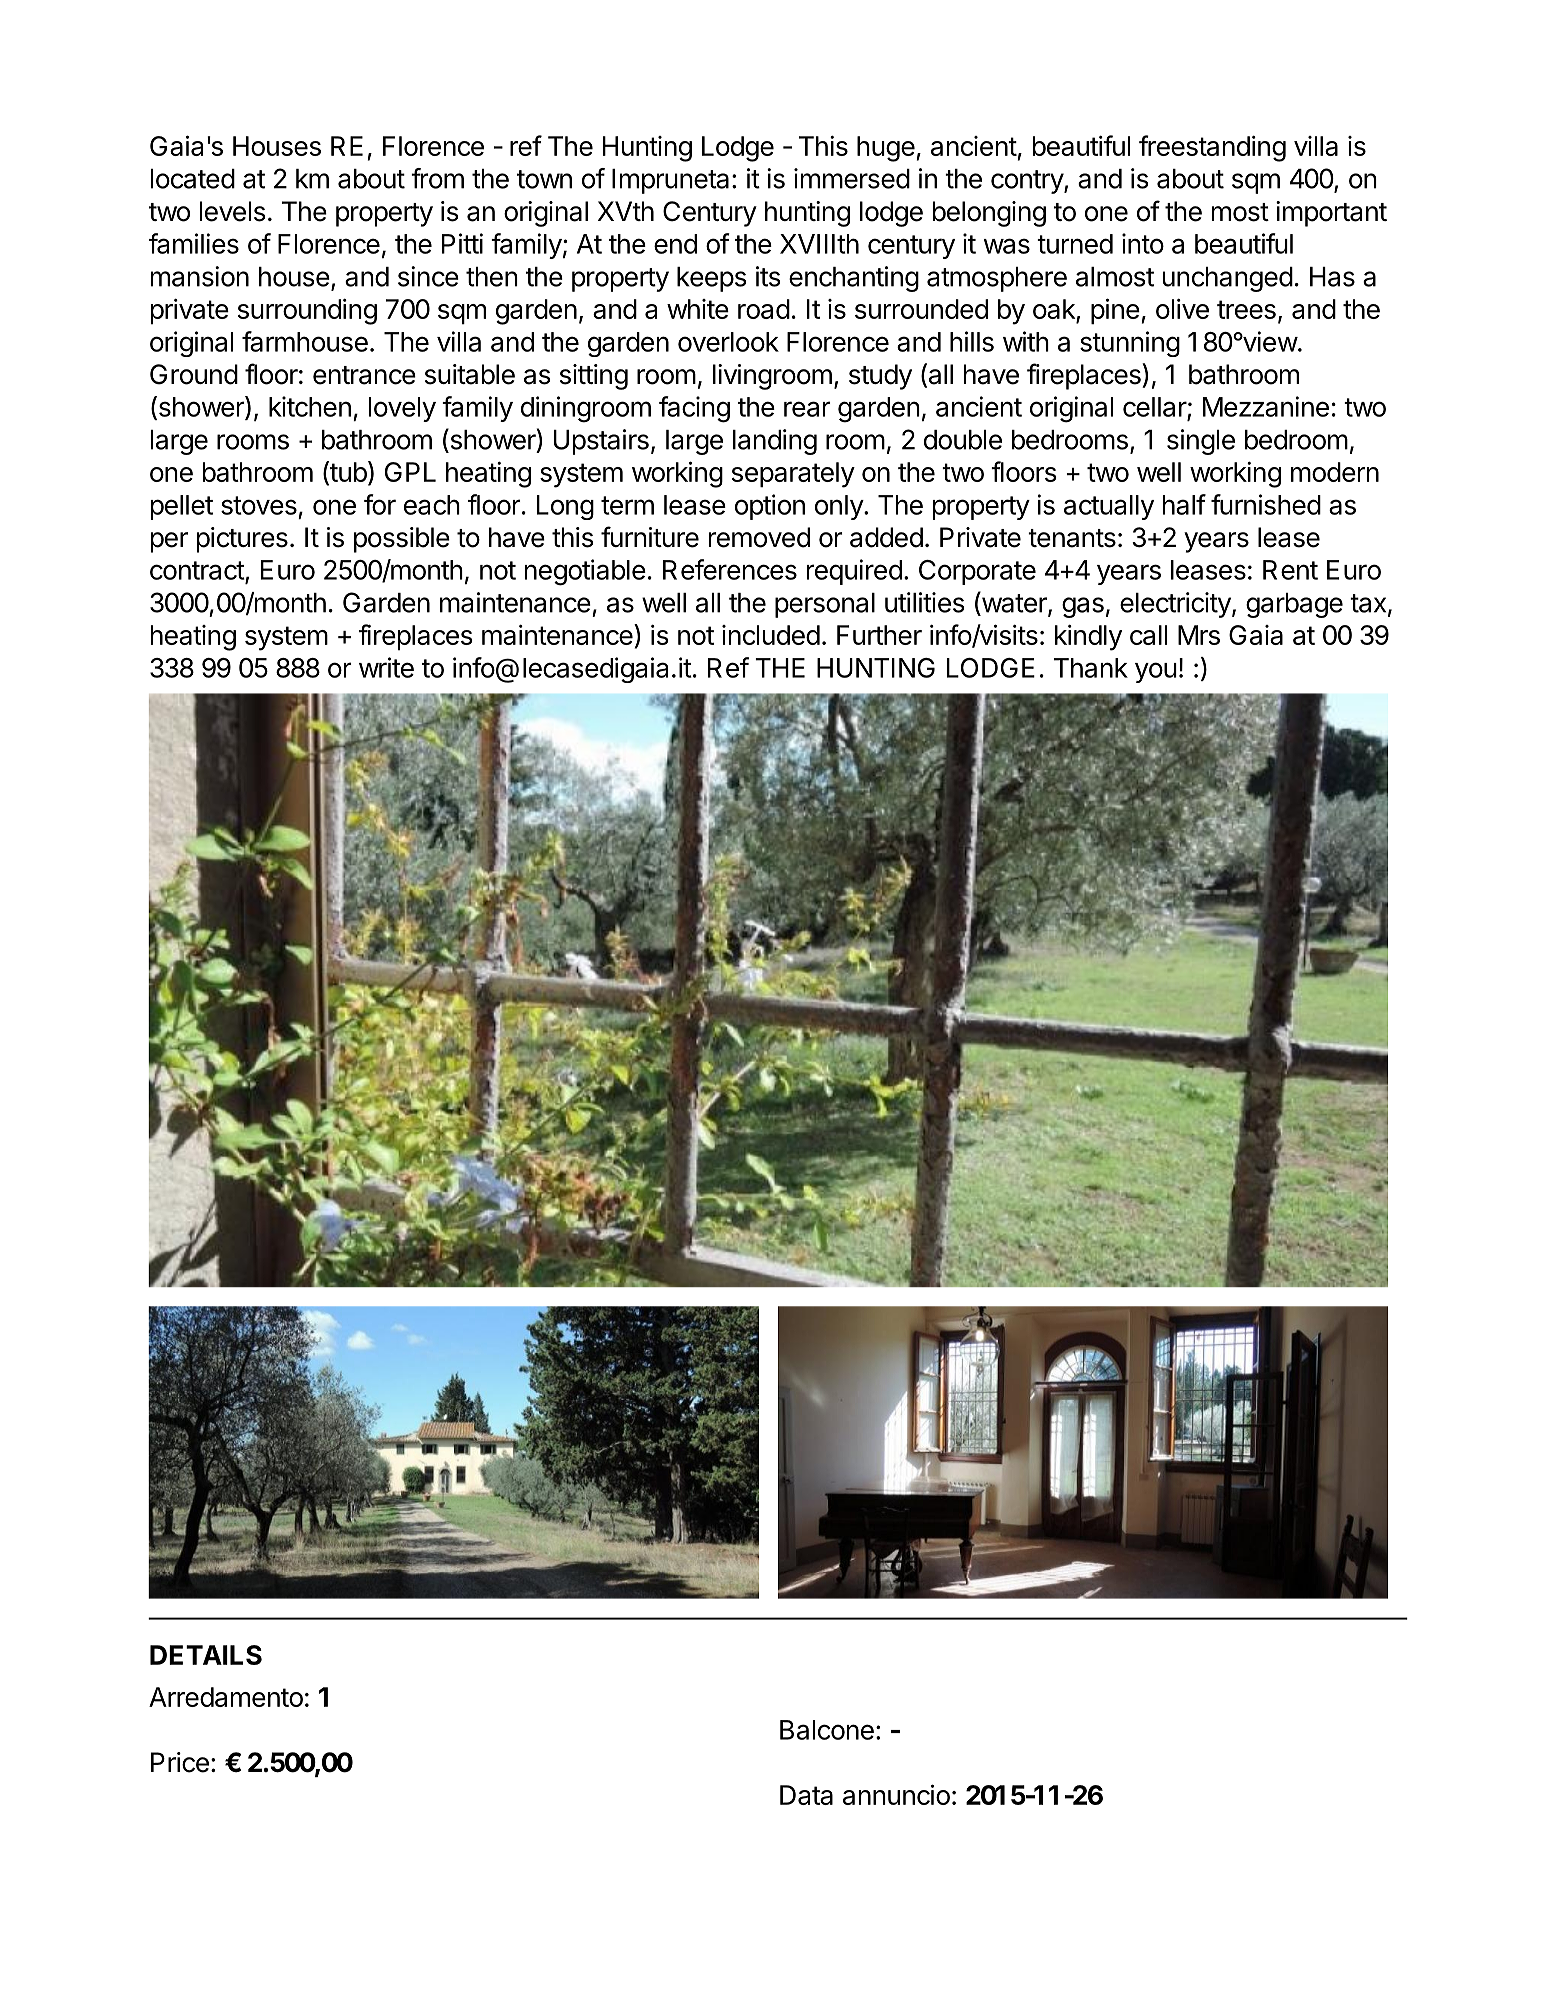 The width and height of the page is (1556, 2014). What do you see at coordinates (386, 667) in the page?
I see `write` at bounding box center [386, 667].
